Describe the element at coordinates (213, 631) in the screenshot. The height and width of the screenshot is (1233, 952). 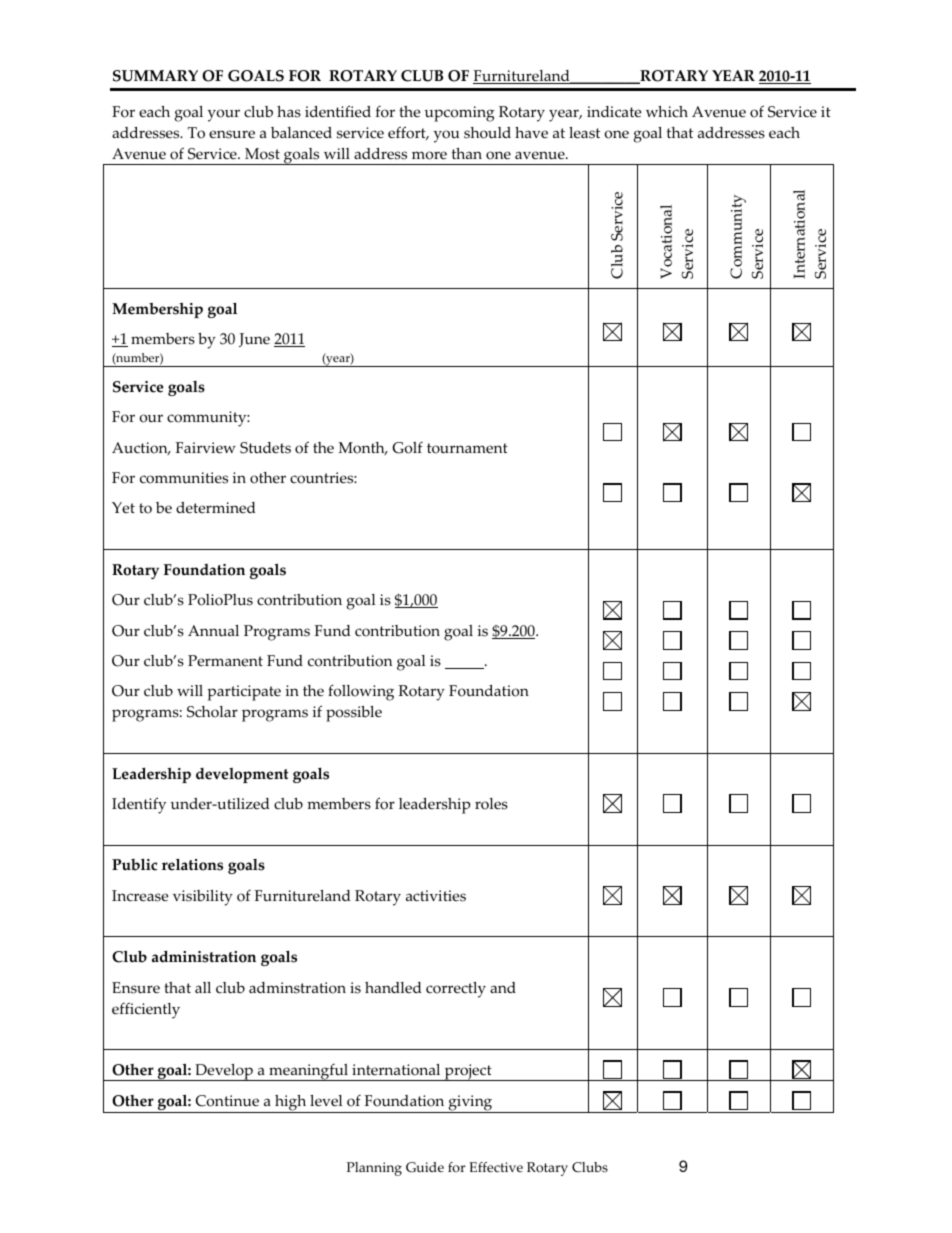
I see `Annual` at that location.
